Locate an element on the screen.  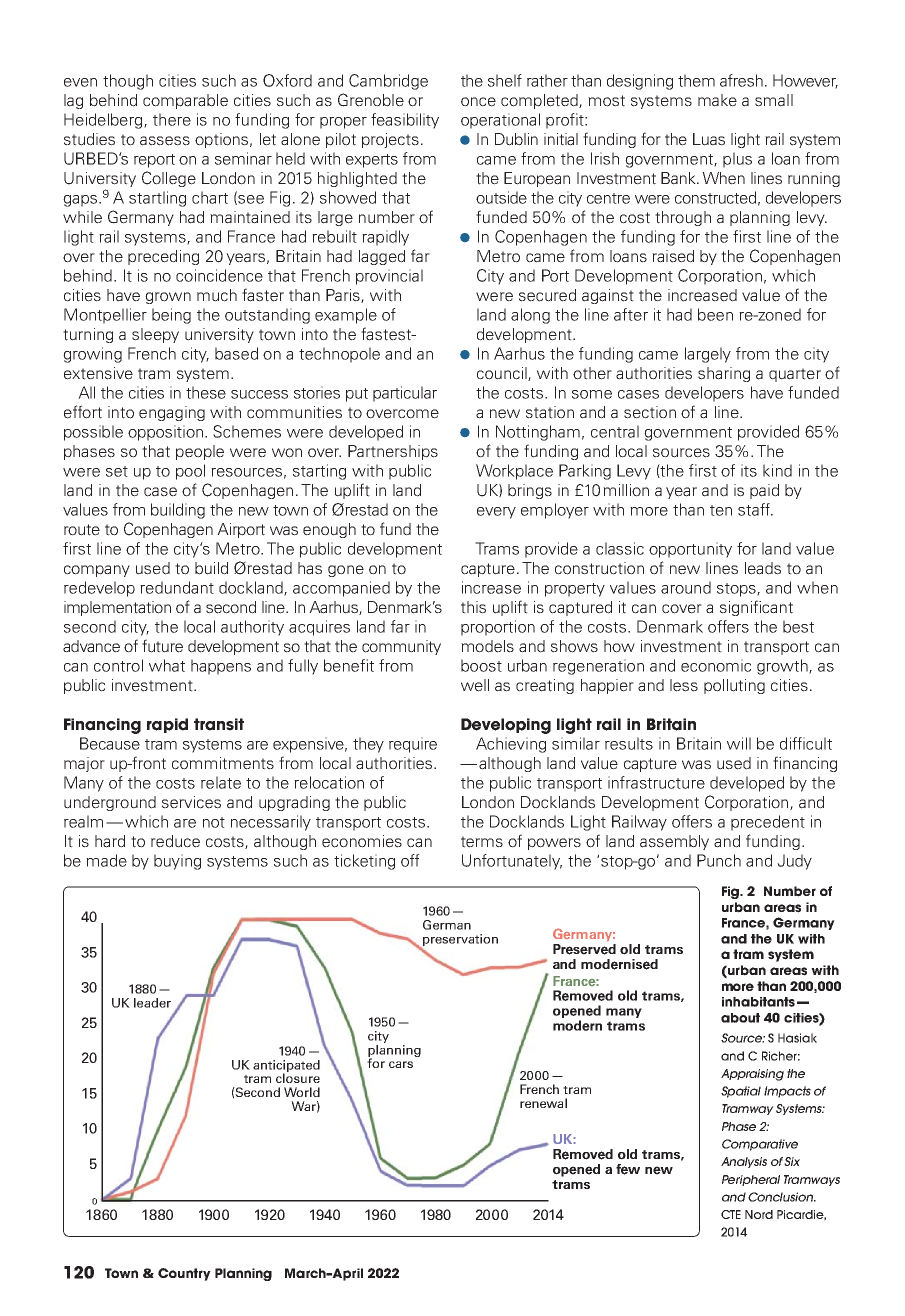
terms is located at coordinates (482, 842).
